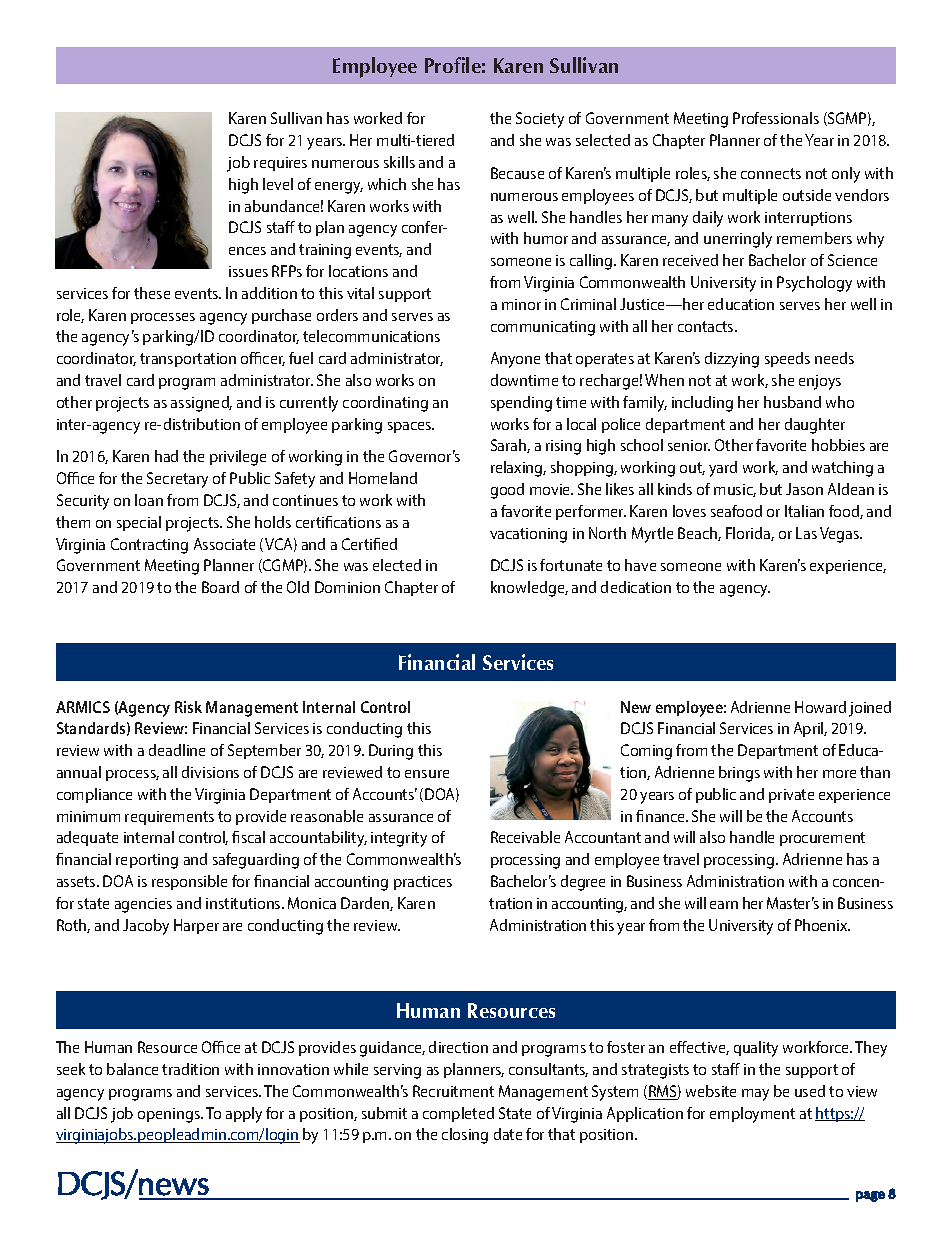 This page has height=1233, width=952. Describe the element at coordinates (391, 752) in the page. I see `During` at that location.
